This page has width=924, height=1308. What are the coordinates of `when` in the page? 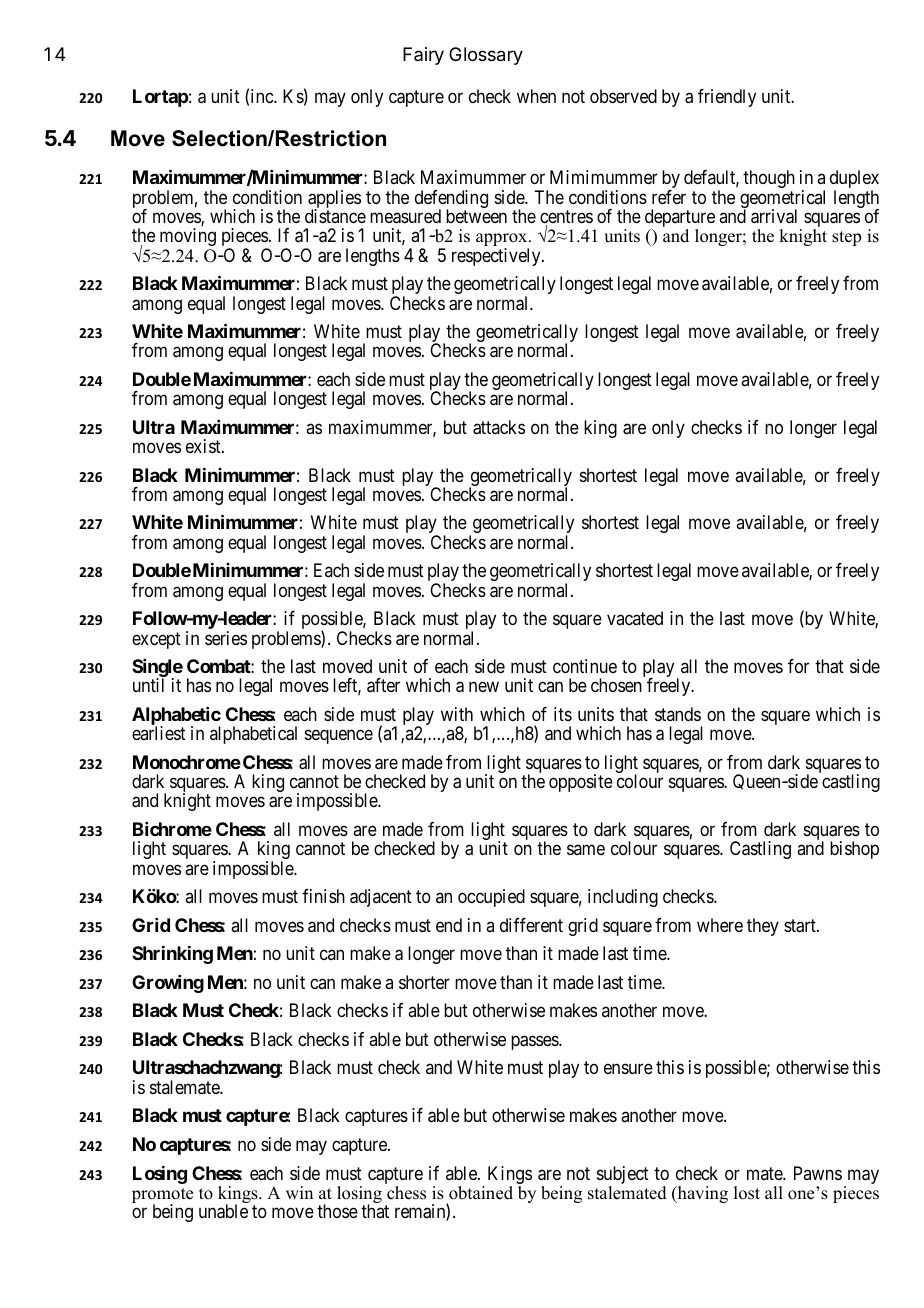 It's located at (536, 96).
